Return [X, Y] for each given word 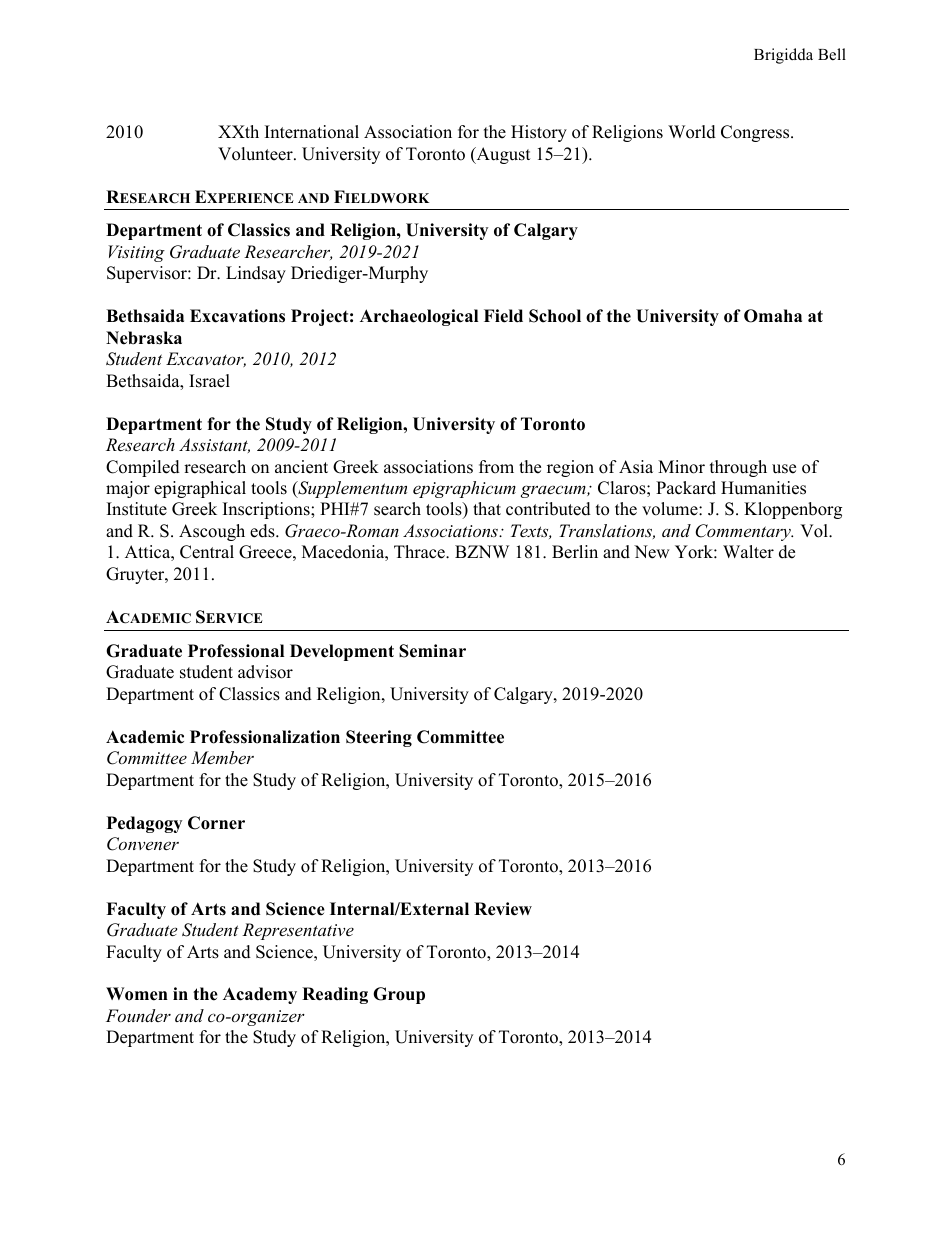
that [487, 508]
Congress [756, 133]
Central [207, 552]
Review [503, 909]
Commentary [744, 532]
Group [399, 995]
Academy [260, 995]
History [539, 133]
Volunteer [256, 154]
